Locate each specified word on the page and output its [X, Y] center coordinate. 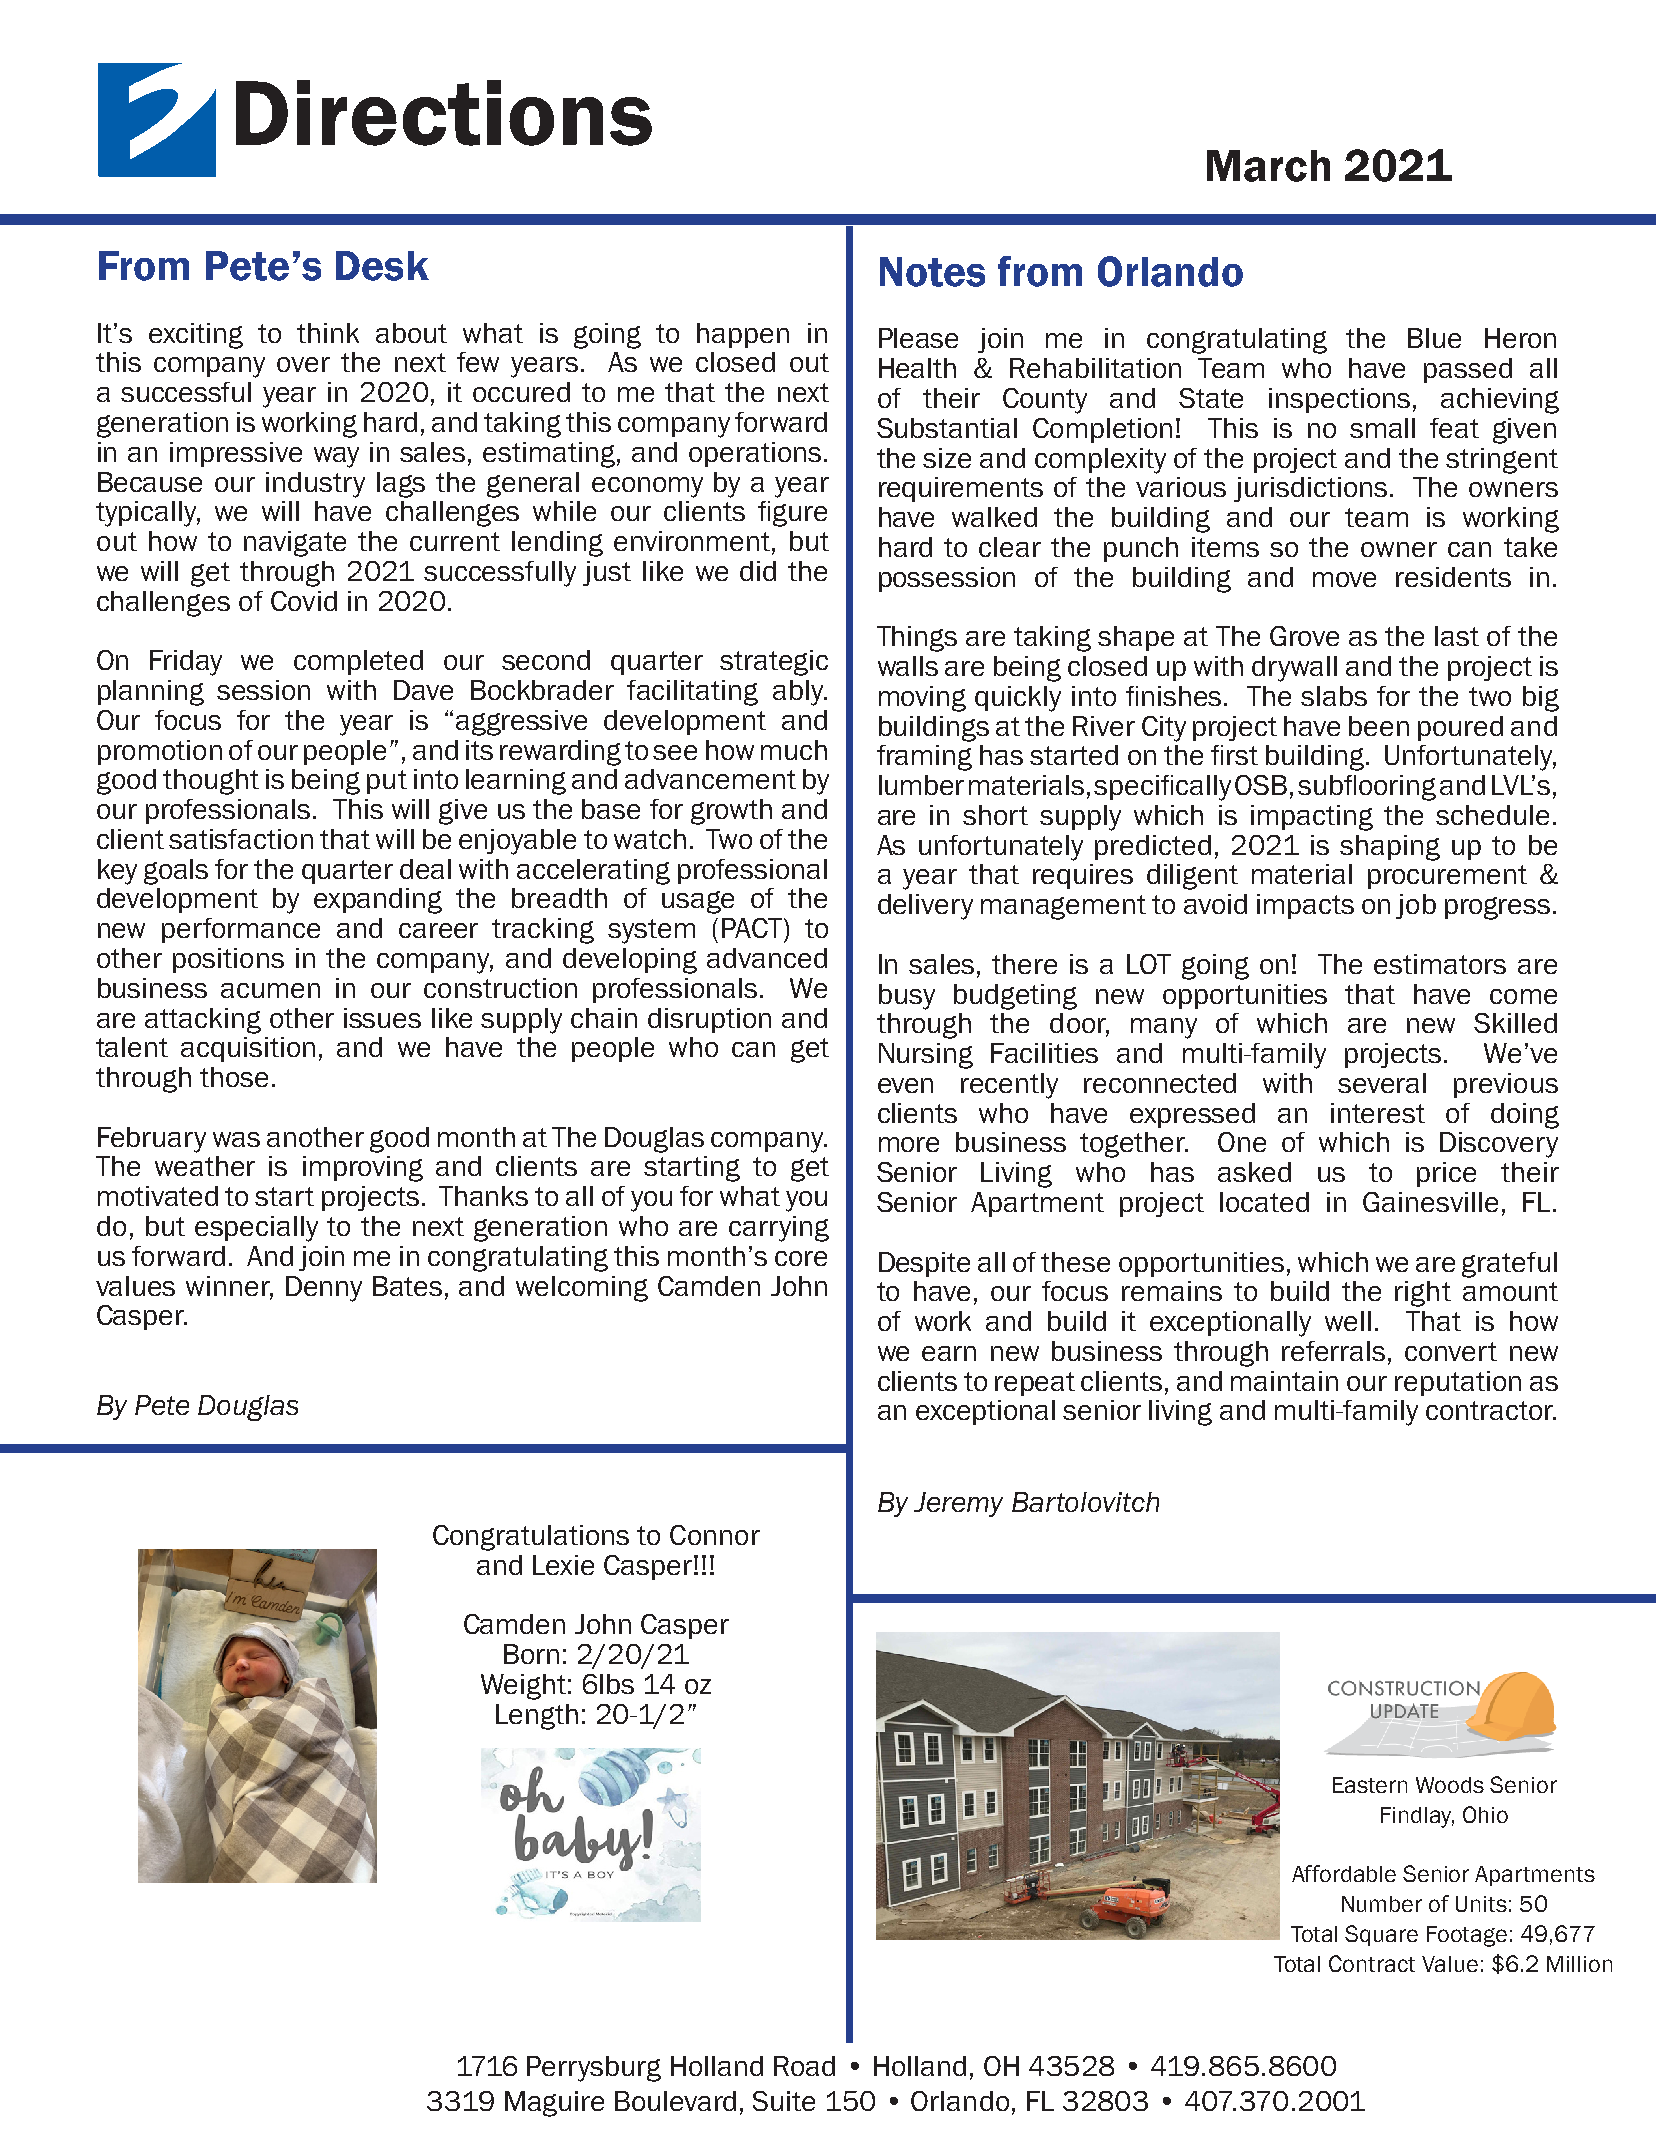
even [905, 1085]
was [236, 1139]
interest [1378, 1113]
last [1457, 636]
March [1268, 166]
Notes [932, 272]
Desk [382, 266]
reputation [1458, 1383]
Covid [304, 601]
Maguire [554, 2104]
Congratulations [531, 1538]
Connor [715, 1535]
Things [917, 639]
